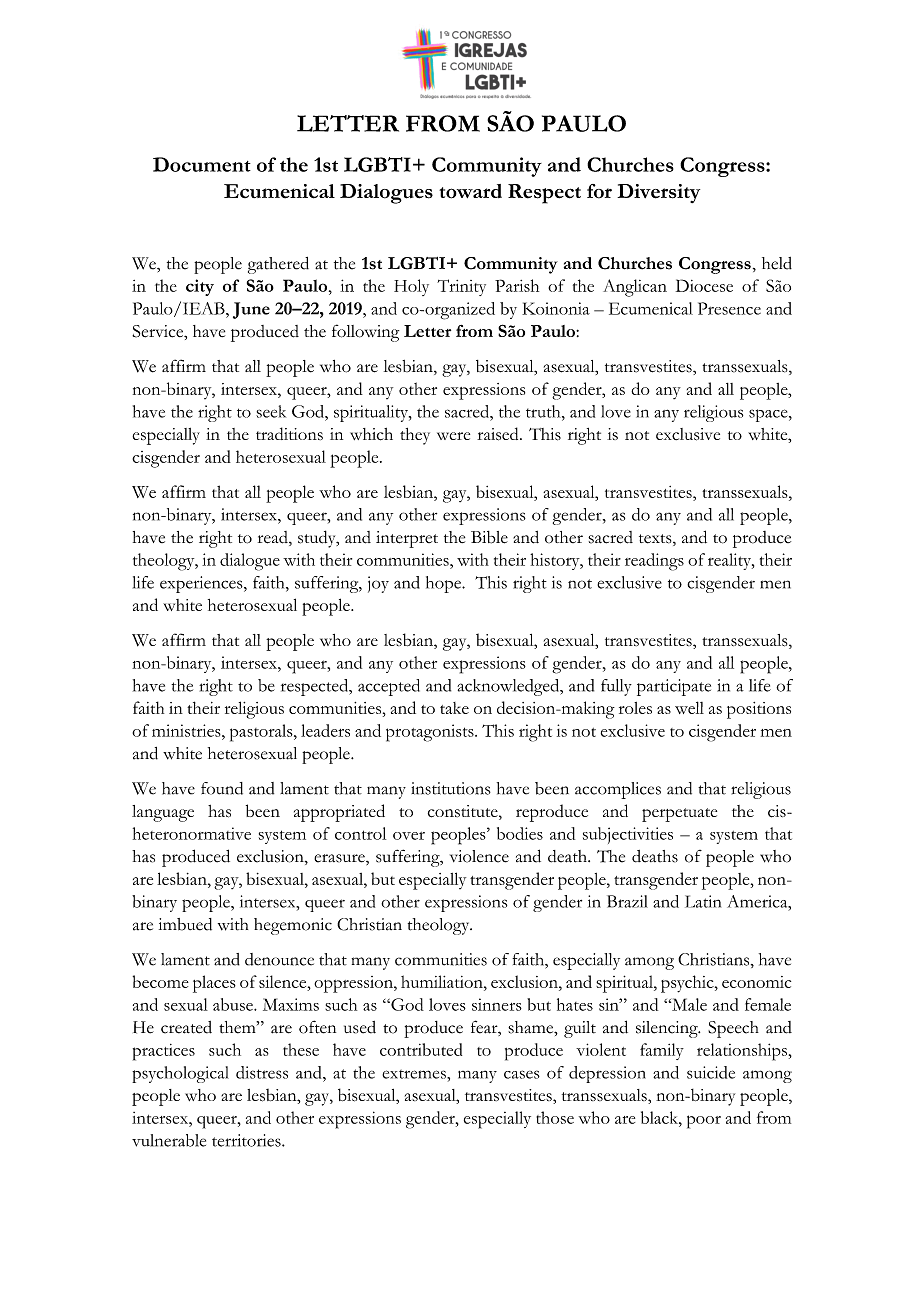 The height and width of the screenshot is (1308, 924). Describe the element at coordinates (658, 193) in the screenshot. I see `Diversity` at that location.
